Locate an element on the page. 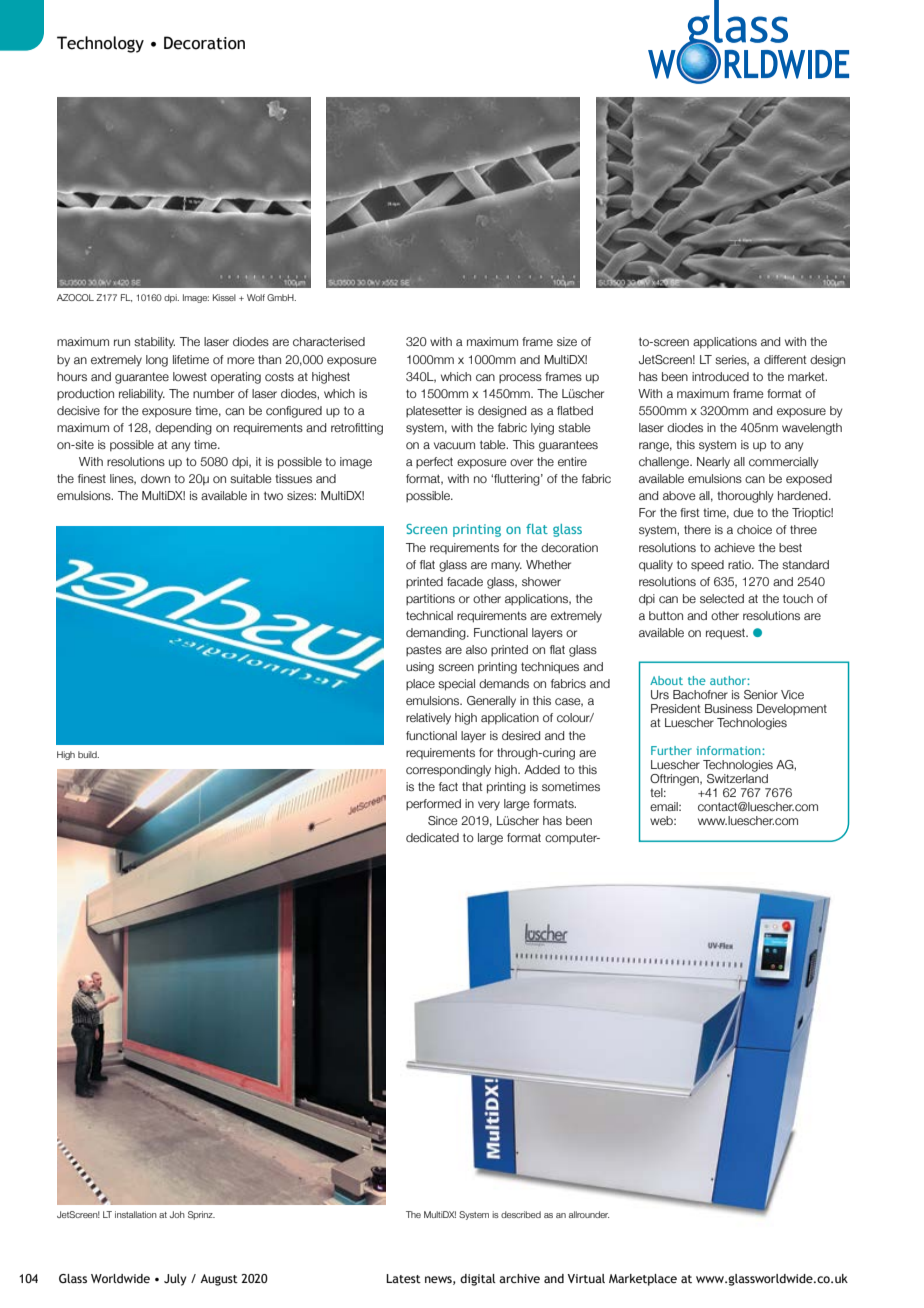 The image size is (924, 1308). down is located at coordinates (155, 478).
